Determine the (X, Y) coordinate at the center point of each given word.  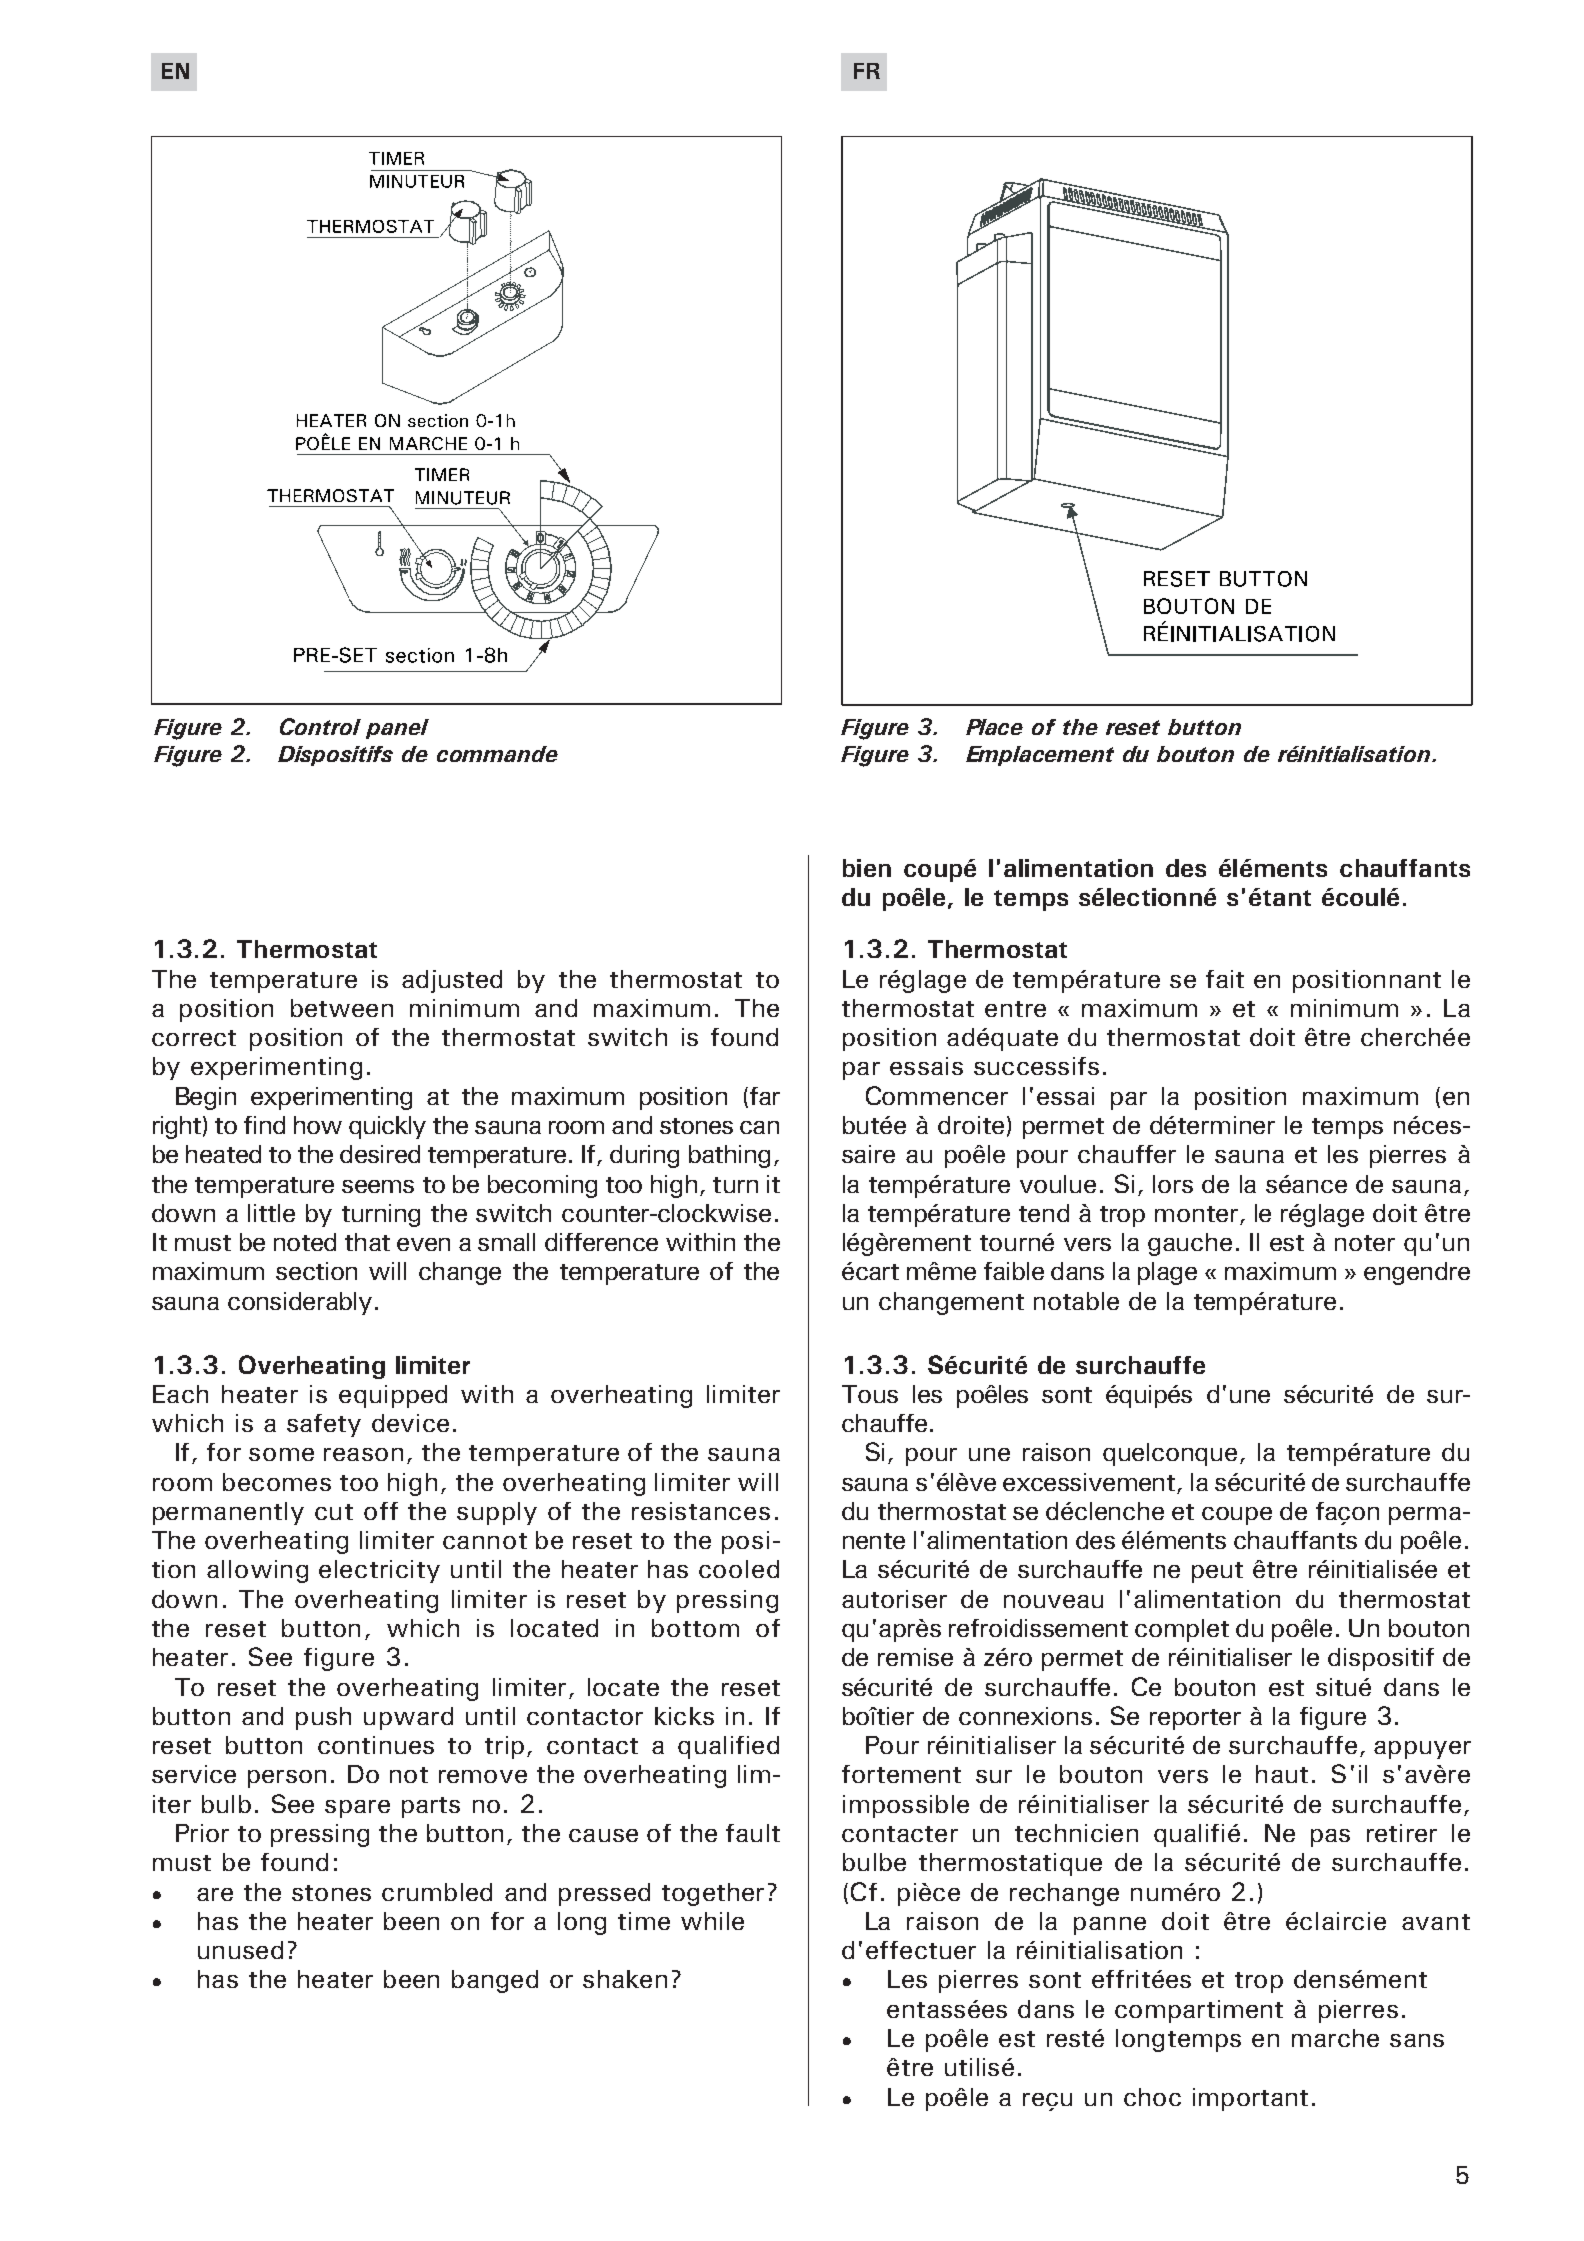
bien (867, 868)
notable (1076, 1301)
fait (1225, 979)
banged (495, 1981)
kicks (684, 1716)
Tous (870, 1394)
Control (320, 726)
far (763, 1097)
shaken (625, 1979)
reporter (1195, 1719)
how (318, 1125)
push (323, 1718)
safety (324, 1425)
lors (1173, 1184)
